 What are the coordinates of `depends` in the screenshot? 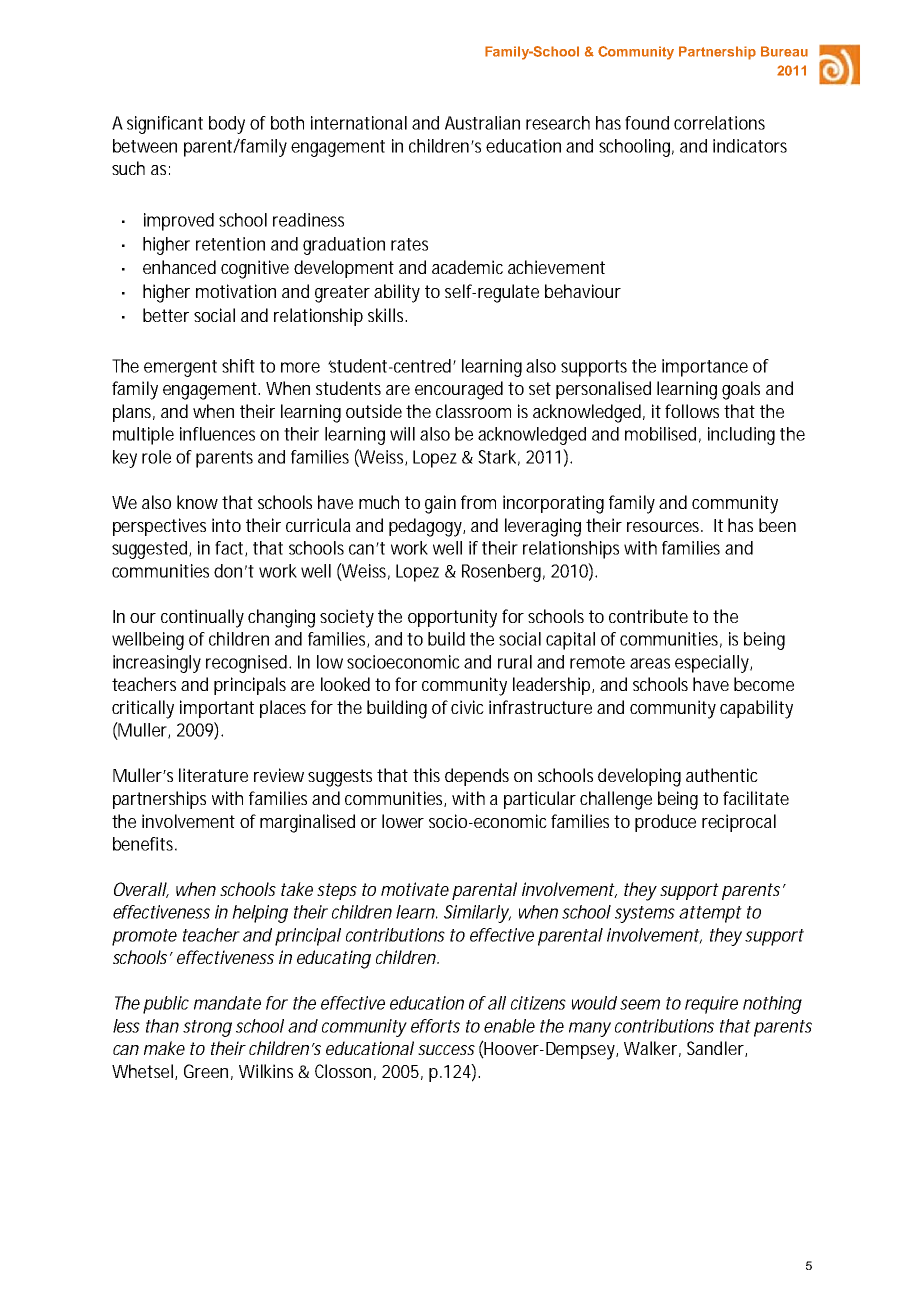 It's located at (477, 777).
